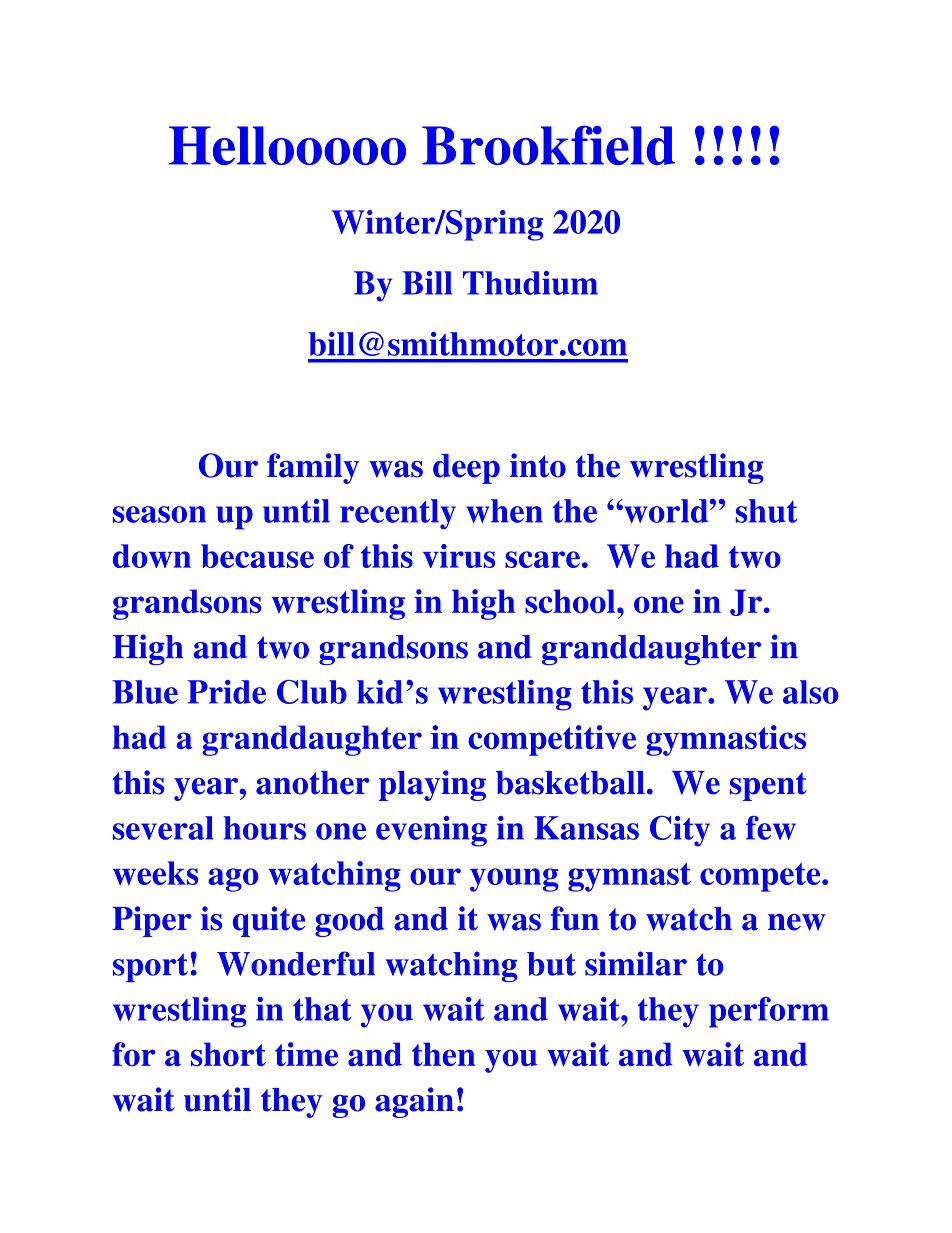 This screenshot has height=1233, width=952. I want to click on then, so click(443, 1054).
